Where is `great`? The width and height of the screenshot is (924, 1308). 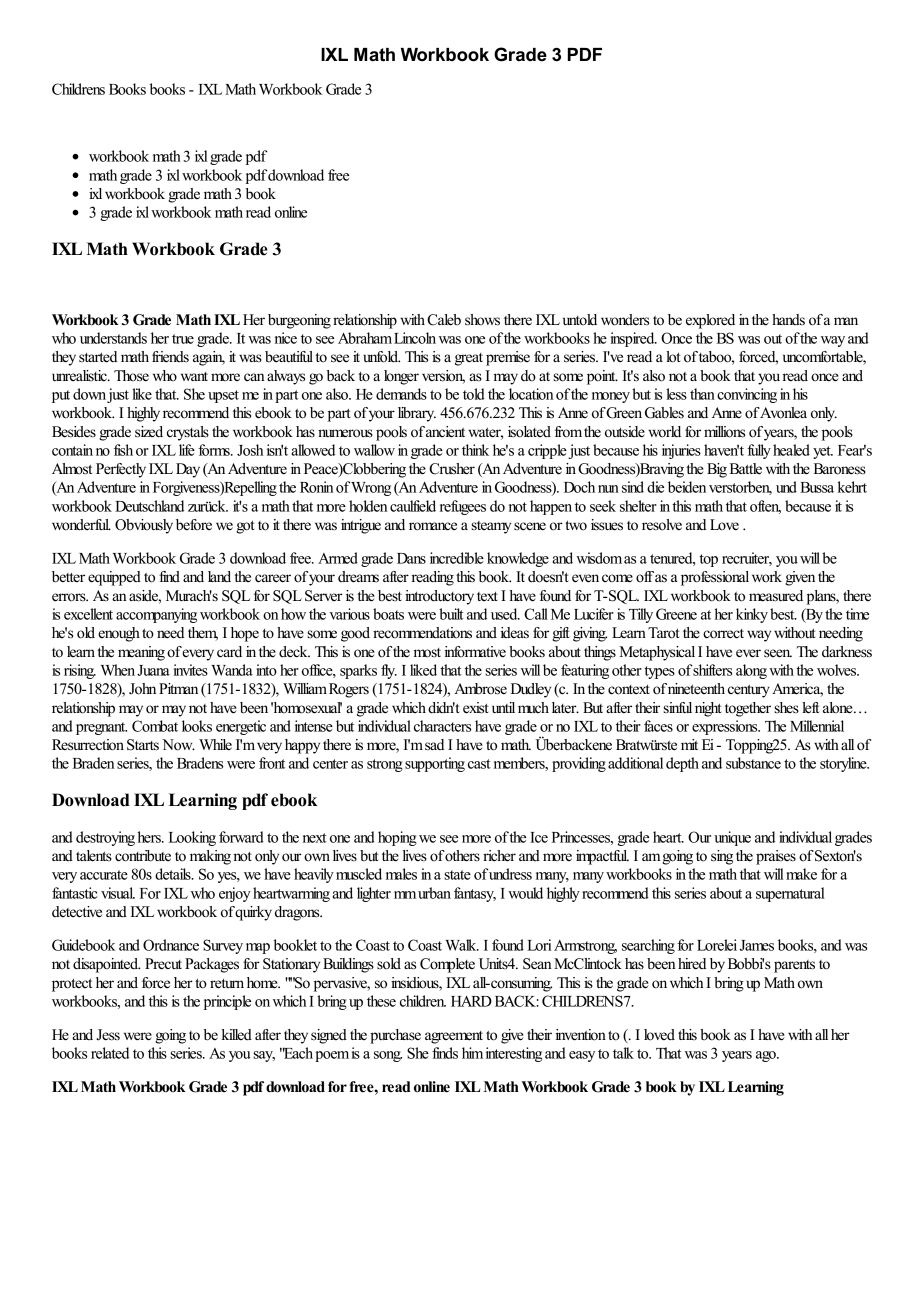 great is located at coordinates (469, 359).
